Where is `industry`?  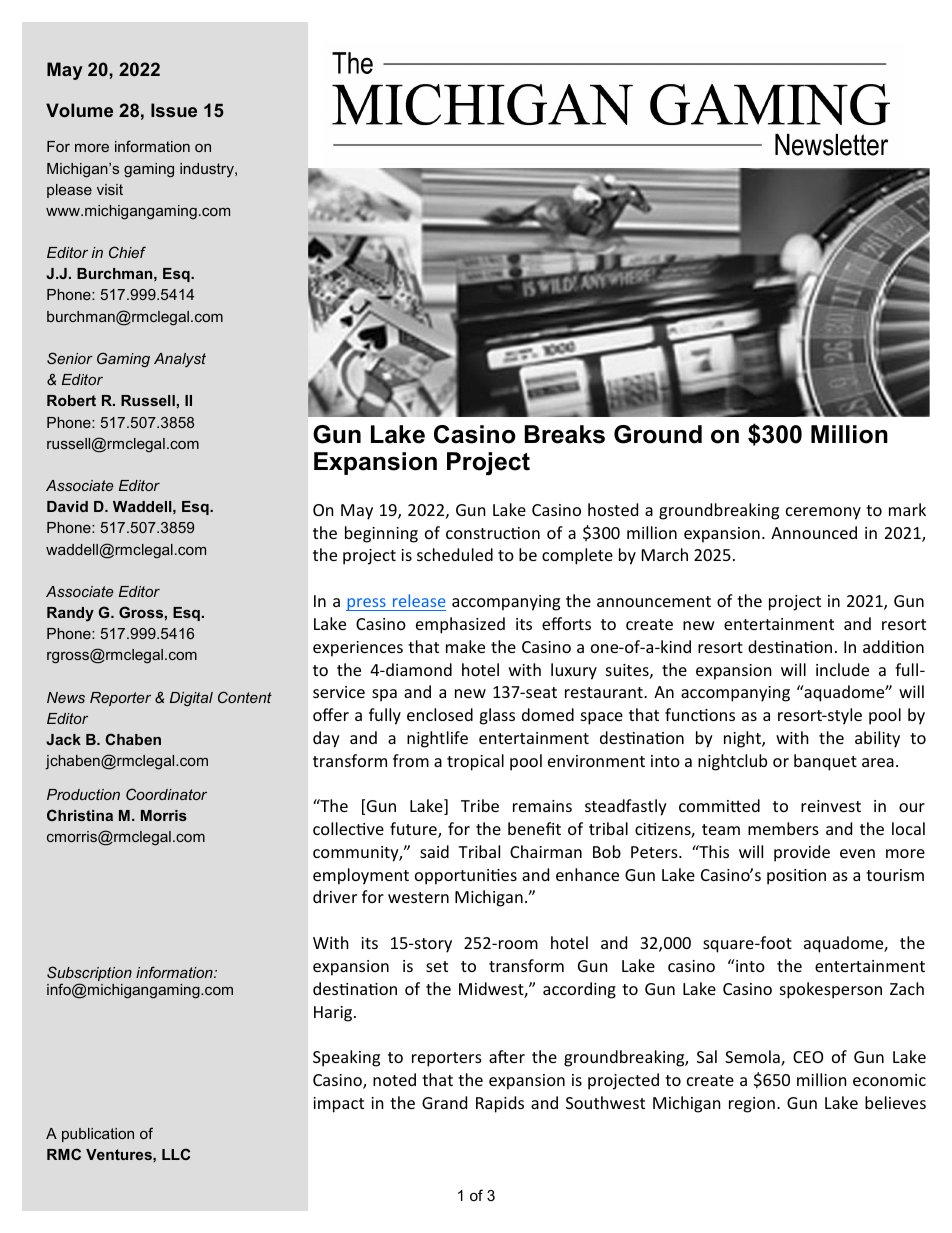 industry is located at coordinates (208, 170).
